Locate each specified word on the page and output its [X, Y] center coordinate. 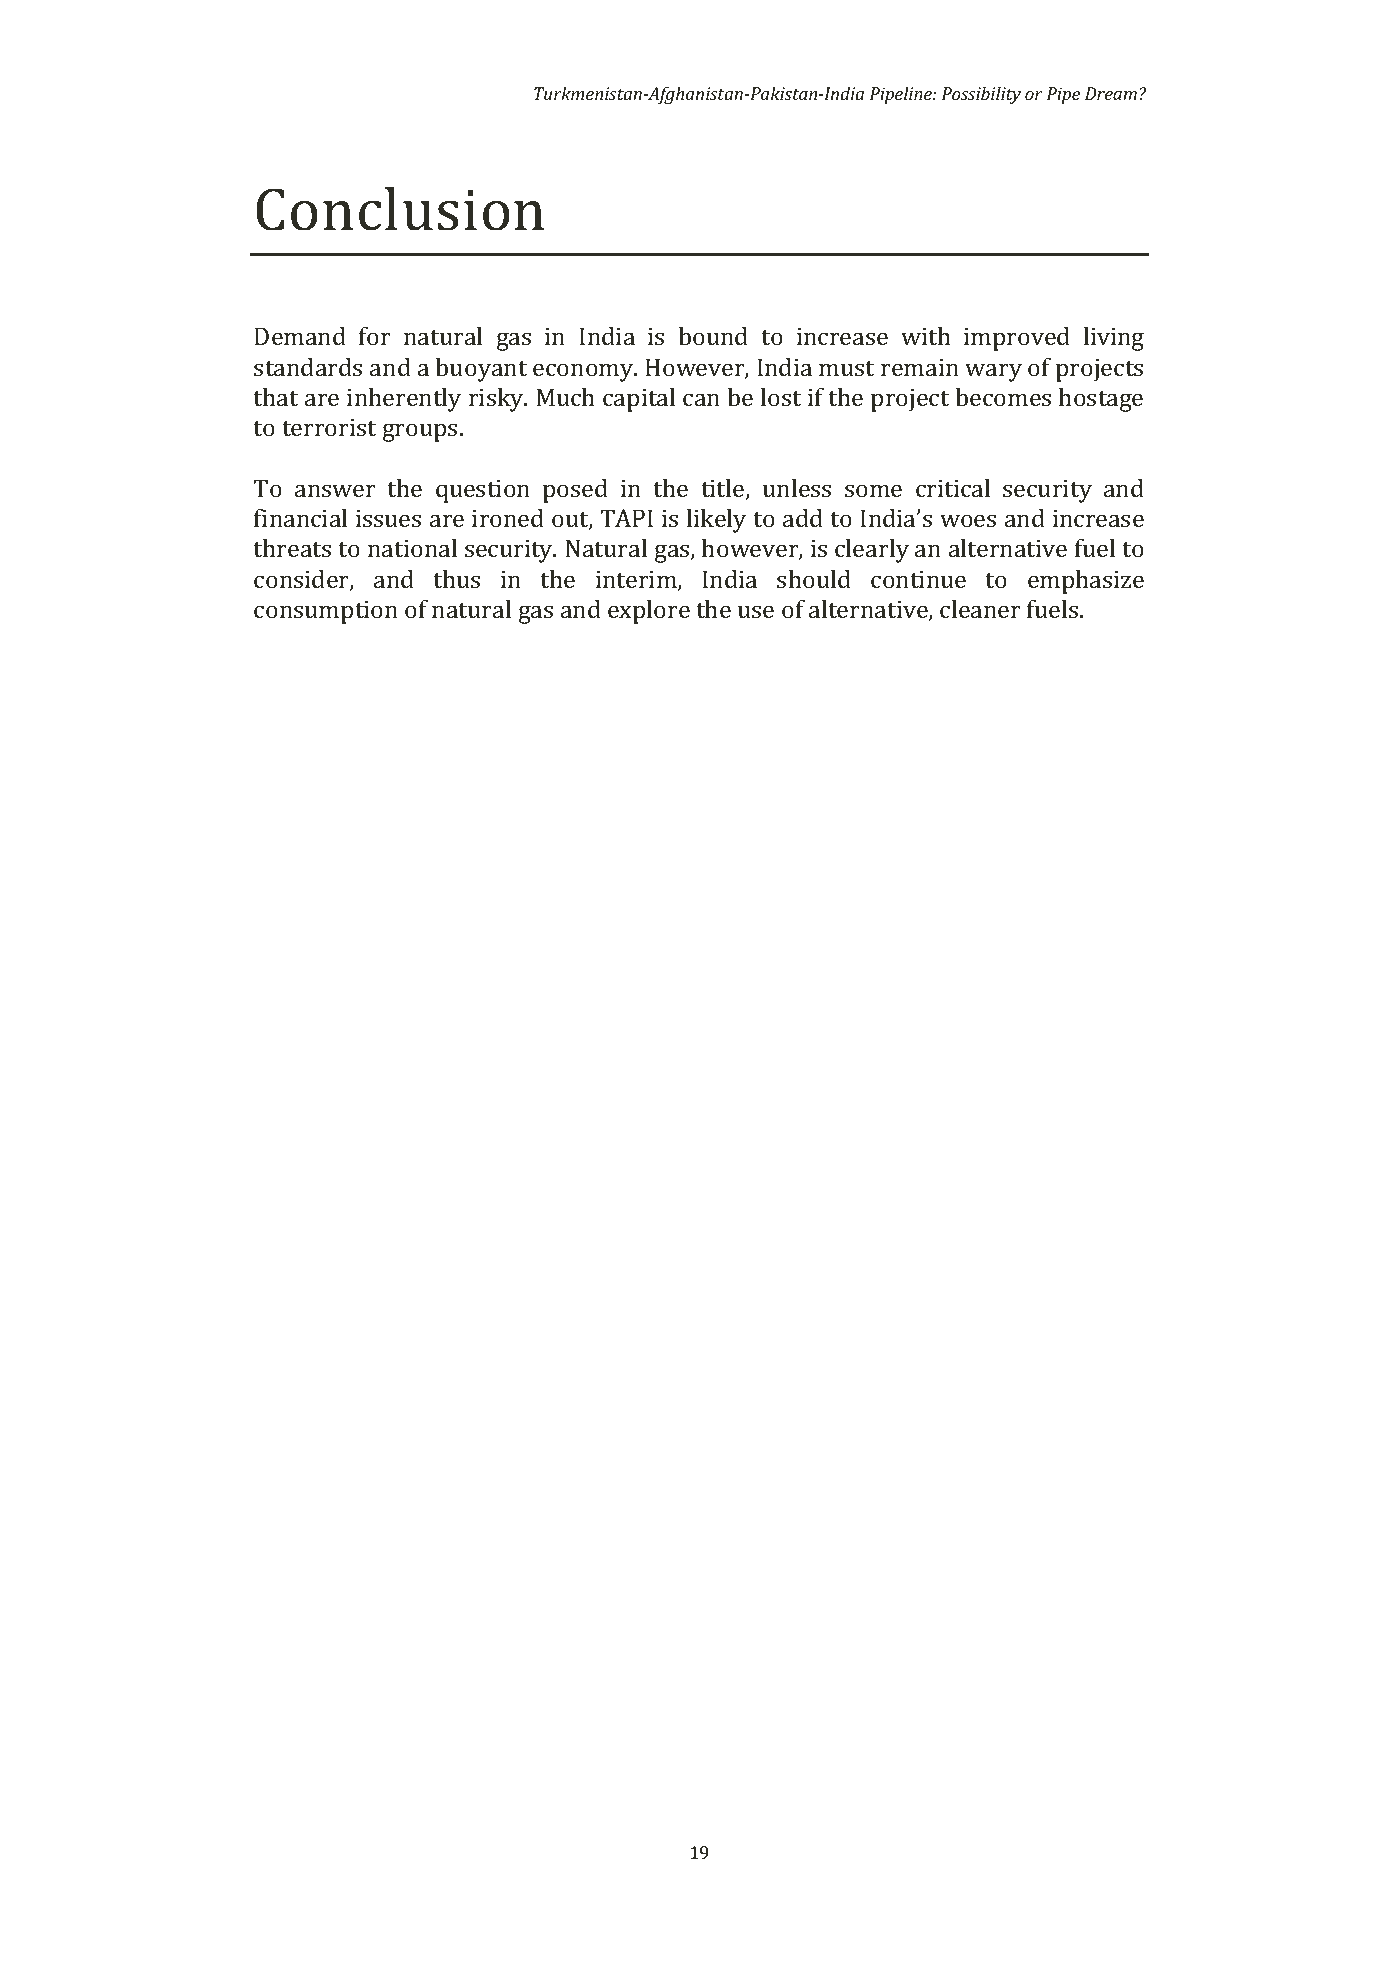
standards [308, 367]
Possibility [981, 95]
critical [953, 488]
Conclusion [400, 209]
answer [335, 490]
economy [584, 372]
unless [797, 488]
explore [649, 612]
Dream [1111, 93]
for [375, 336]
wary [993, 372]
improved [1017, 339]
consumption [326, 612]
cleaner [980, 609]
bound [713, 336]
